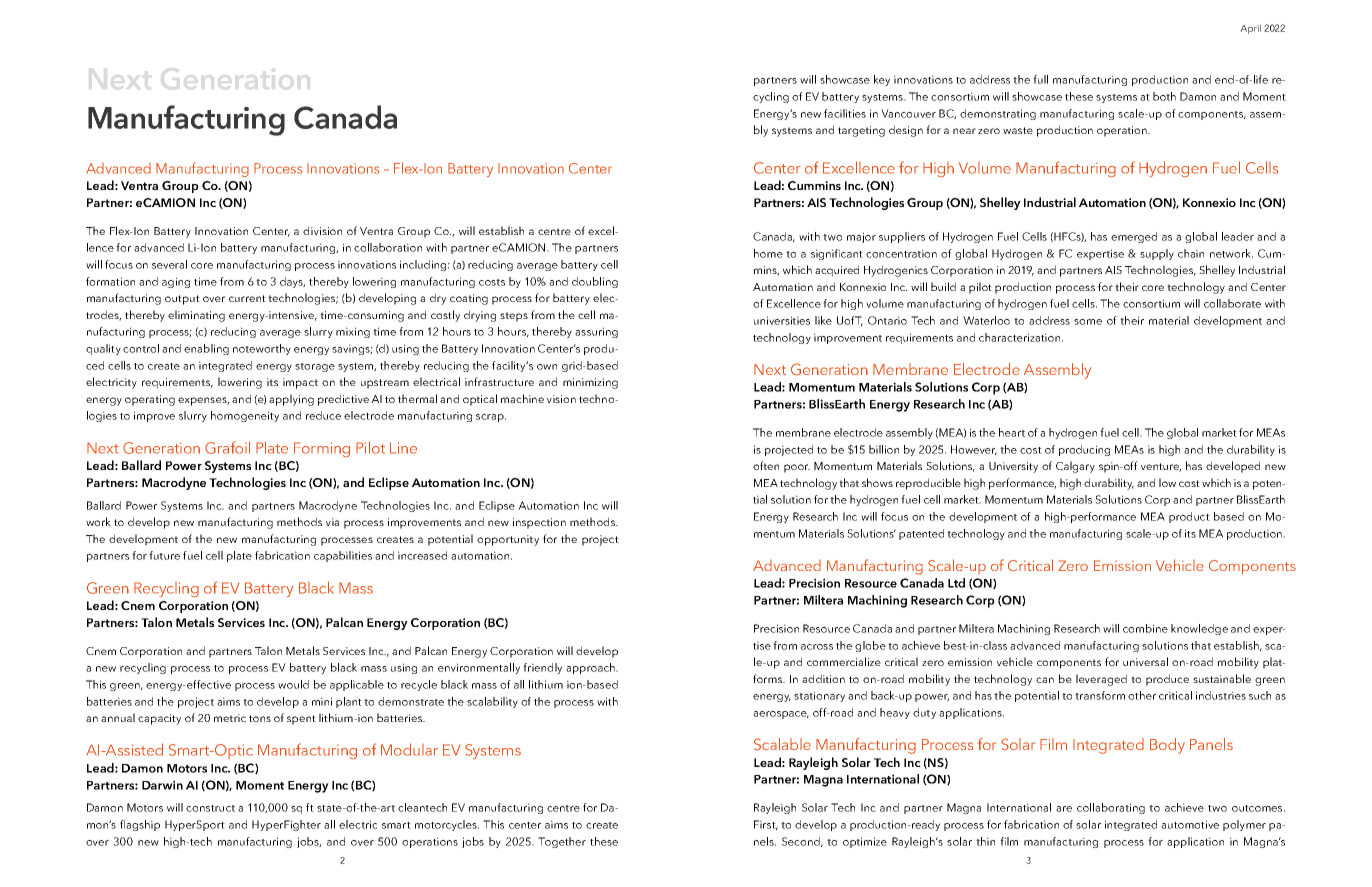 Image resolution: width=1372 pixels, height=887 pixels. Describe the element at coordinates (210, 808) in the screenshot. I see `construct` at that location.
